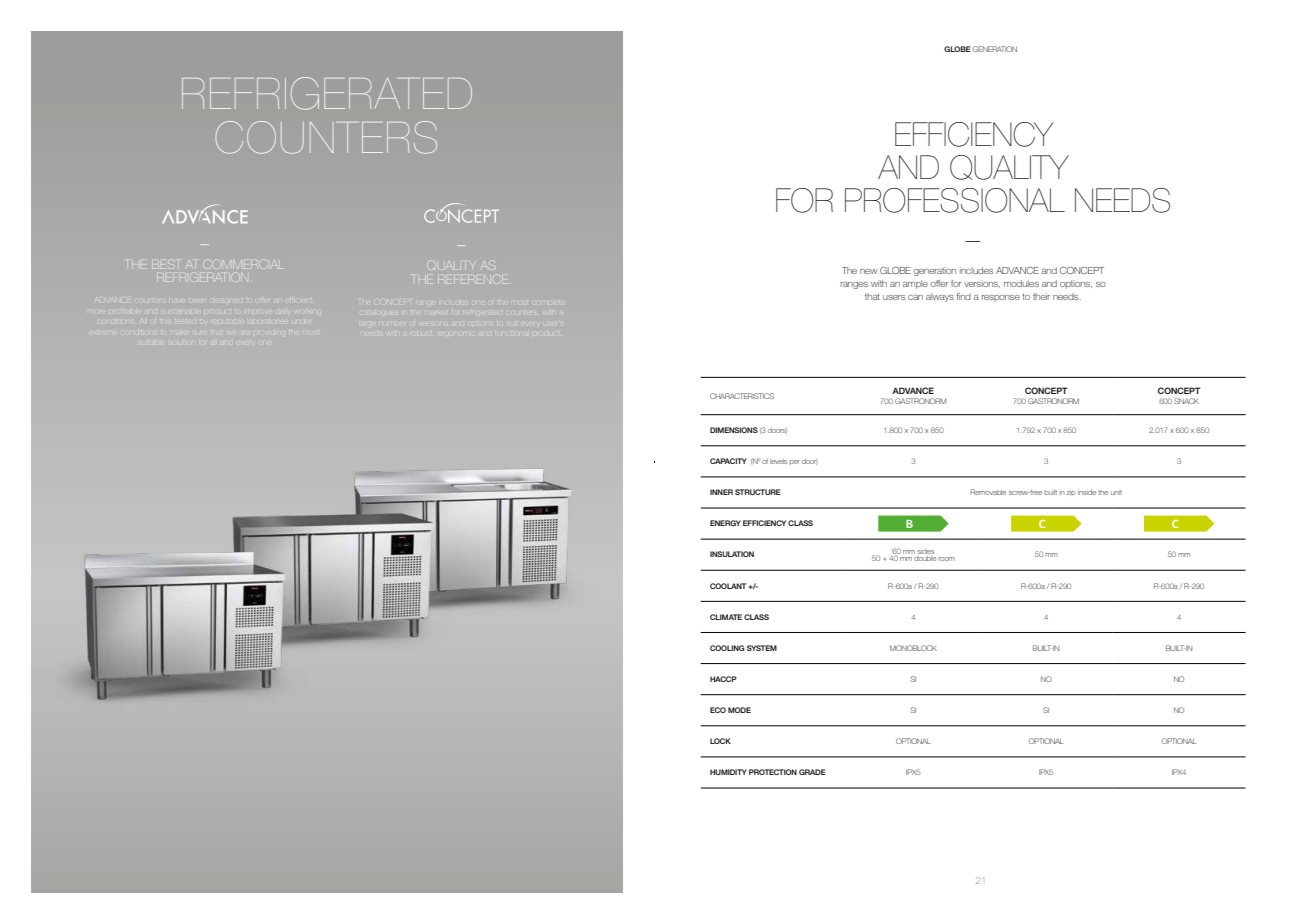 The width and height of the screenshot is (1308, 924). What do you see at coordinates (869, 271) in the screenshot?
I see `new` at bounding box center [869, 271].
